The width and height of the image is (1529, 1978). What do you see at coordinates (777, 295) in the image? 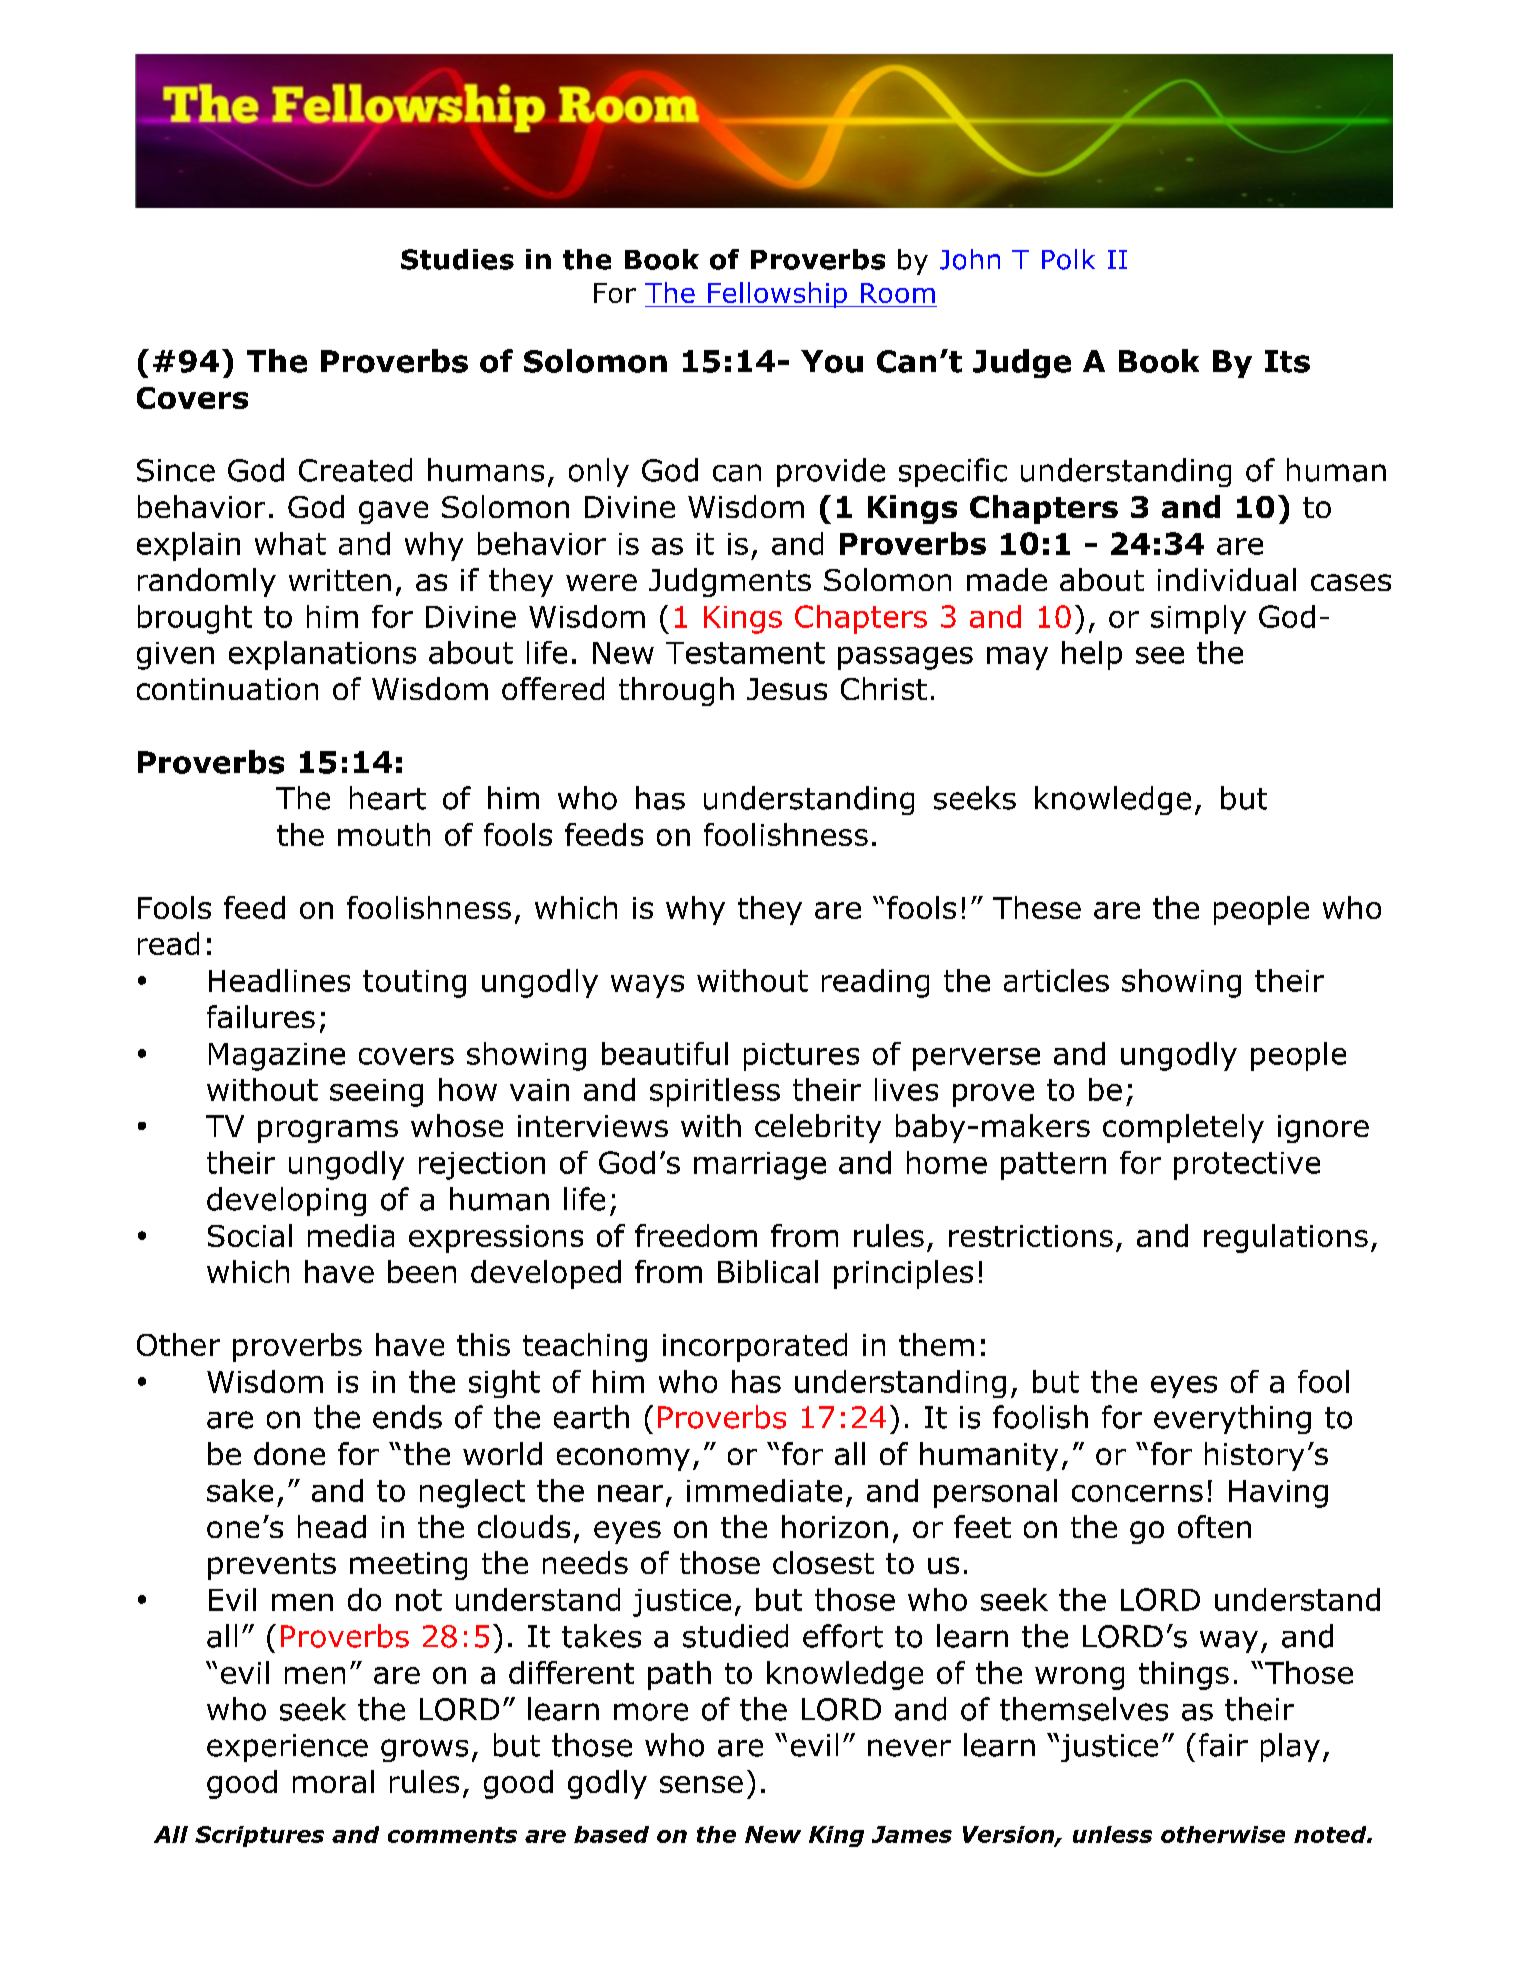
I see `Fellowship` at bounding box center [777, 295].
